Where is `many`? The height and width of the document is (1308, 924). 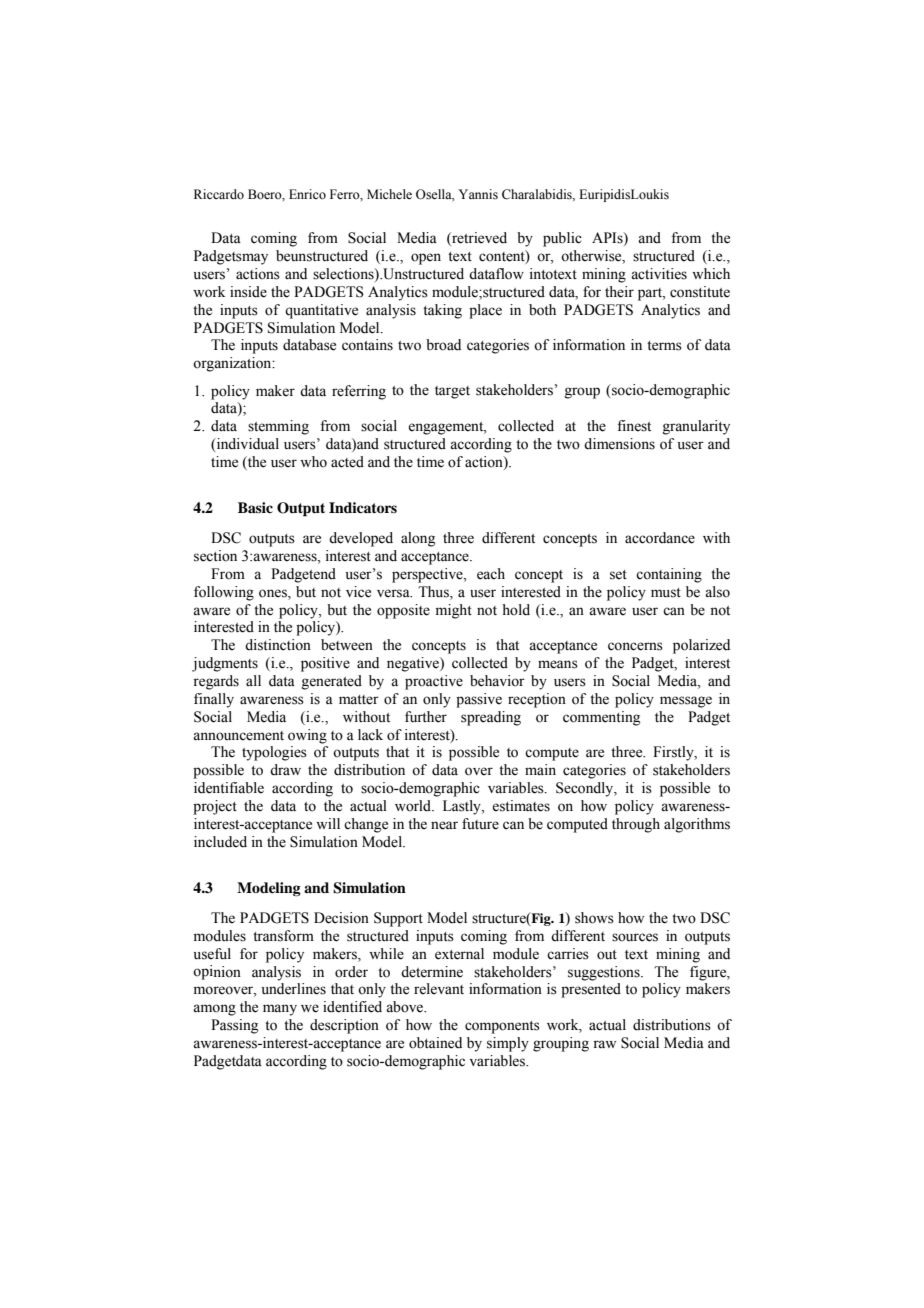
many is located at coordinates (280, 1010).
